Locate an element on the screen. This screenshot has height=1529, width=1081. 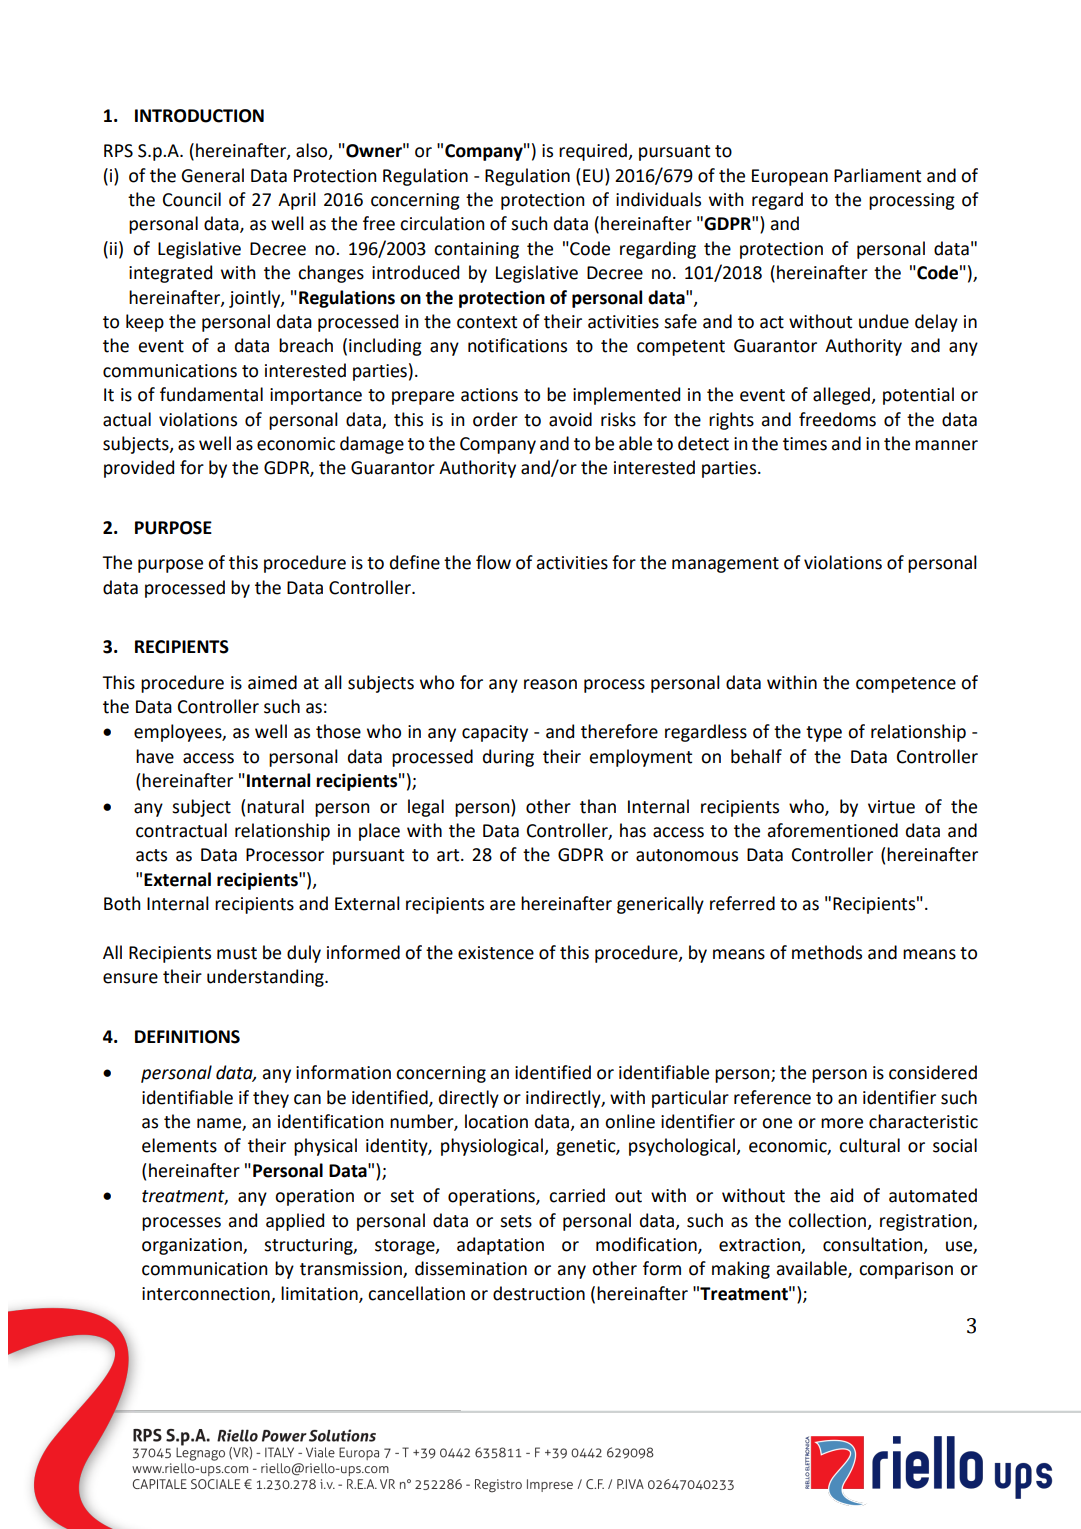
acts is located at coordinates (151, 855).
